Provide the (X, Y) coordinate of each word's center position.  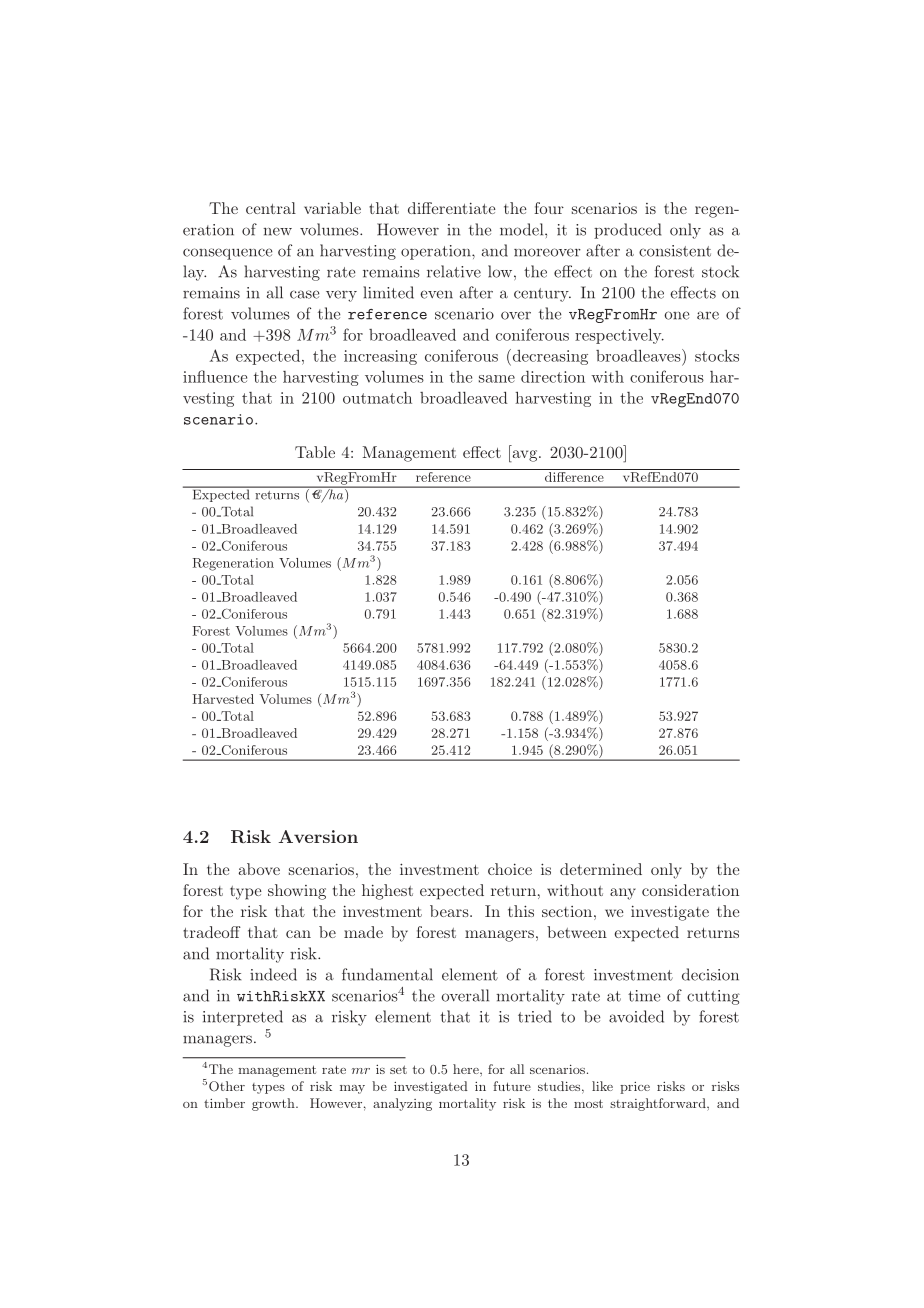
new (278, 231)
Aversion (318, 836)
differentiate (452, 208)
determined (601, 869)
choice (510, 869)
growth (274, 1104)
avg (525, 456)
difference (574, 475)
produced (627, 231)
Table (315, 452)
